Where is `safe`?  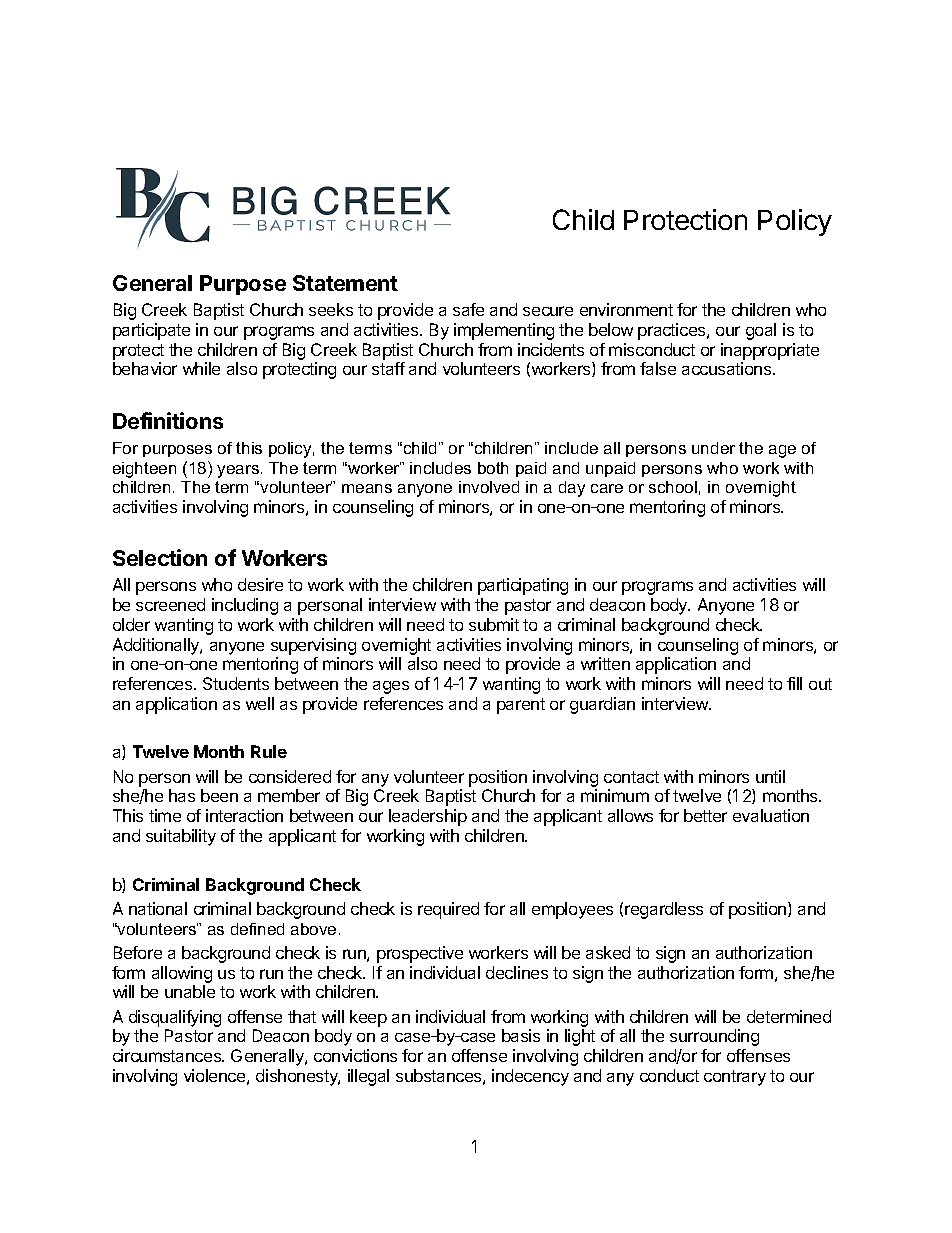 safe is located at coordinates (468, 309).
